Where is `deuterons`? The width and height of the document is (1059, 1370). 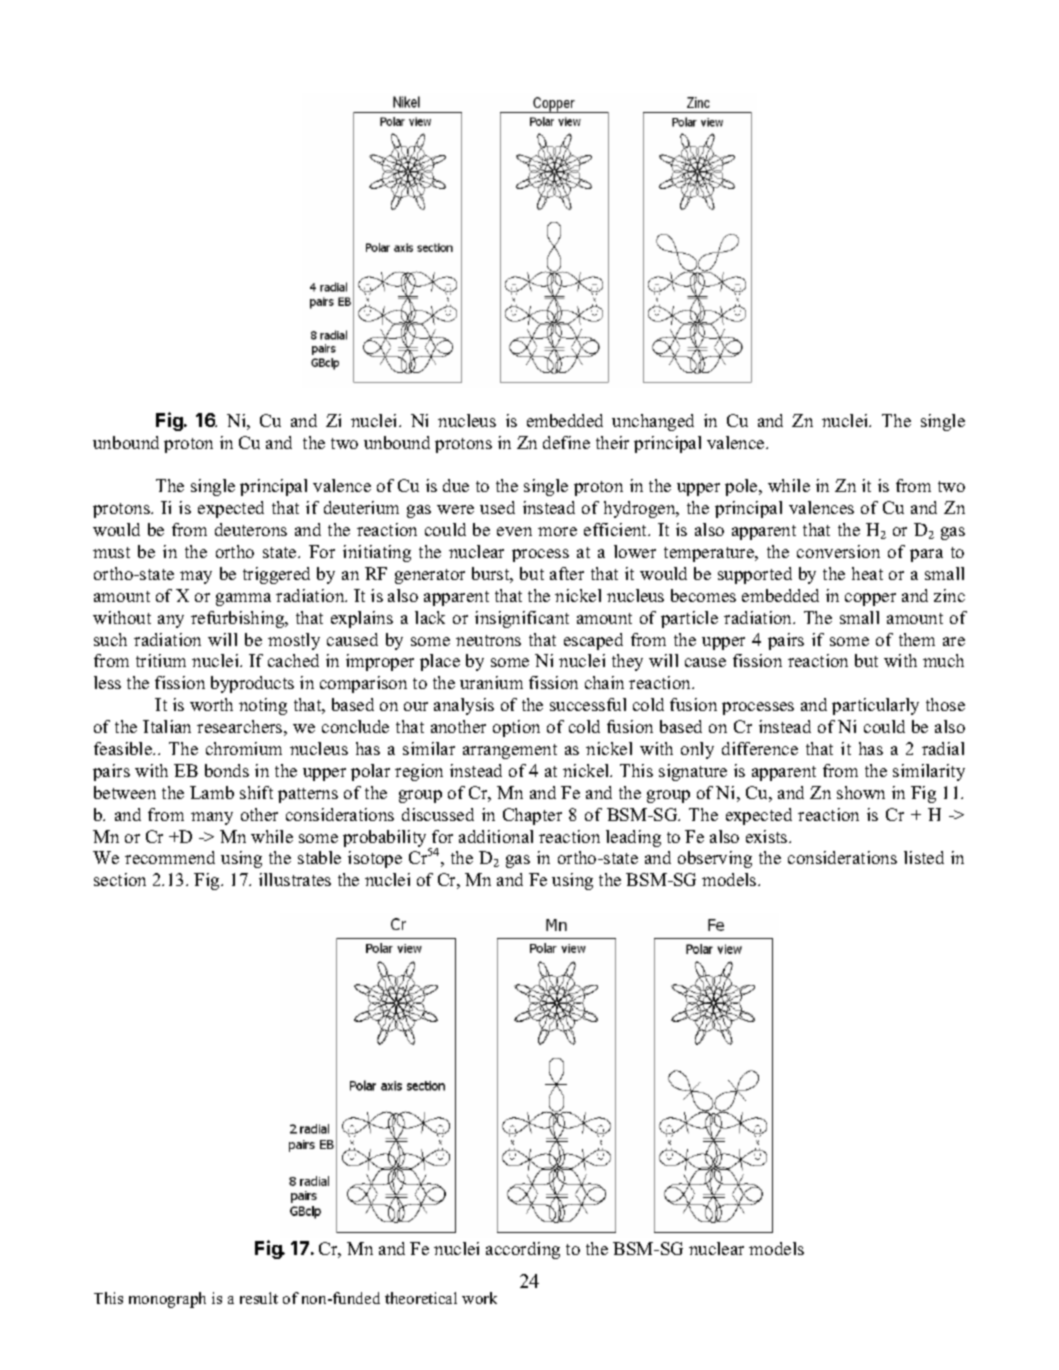 deuterons is located at coordinates (251, 529).
